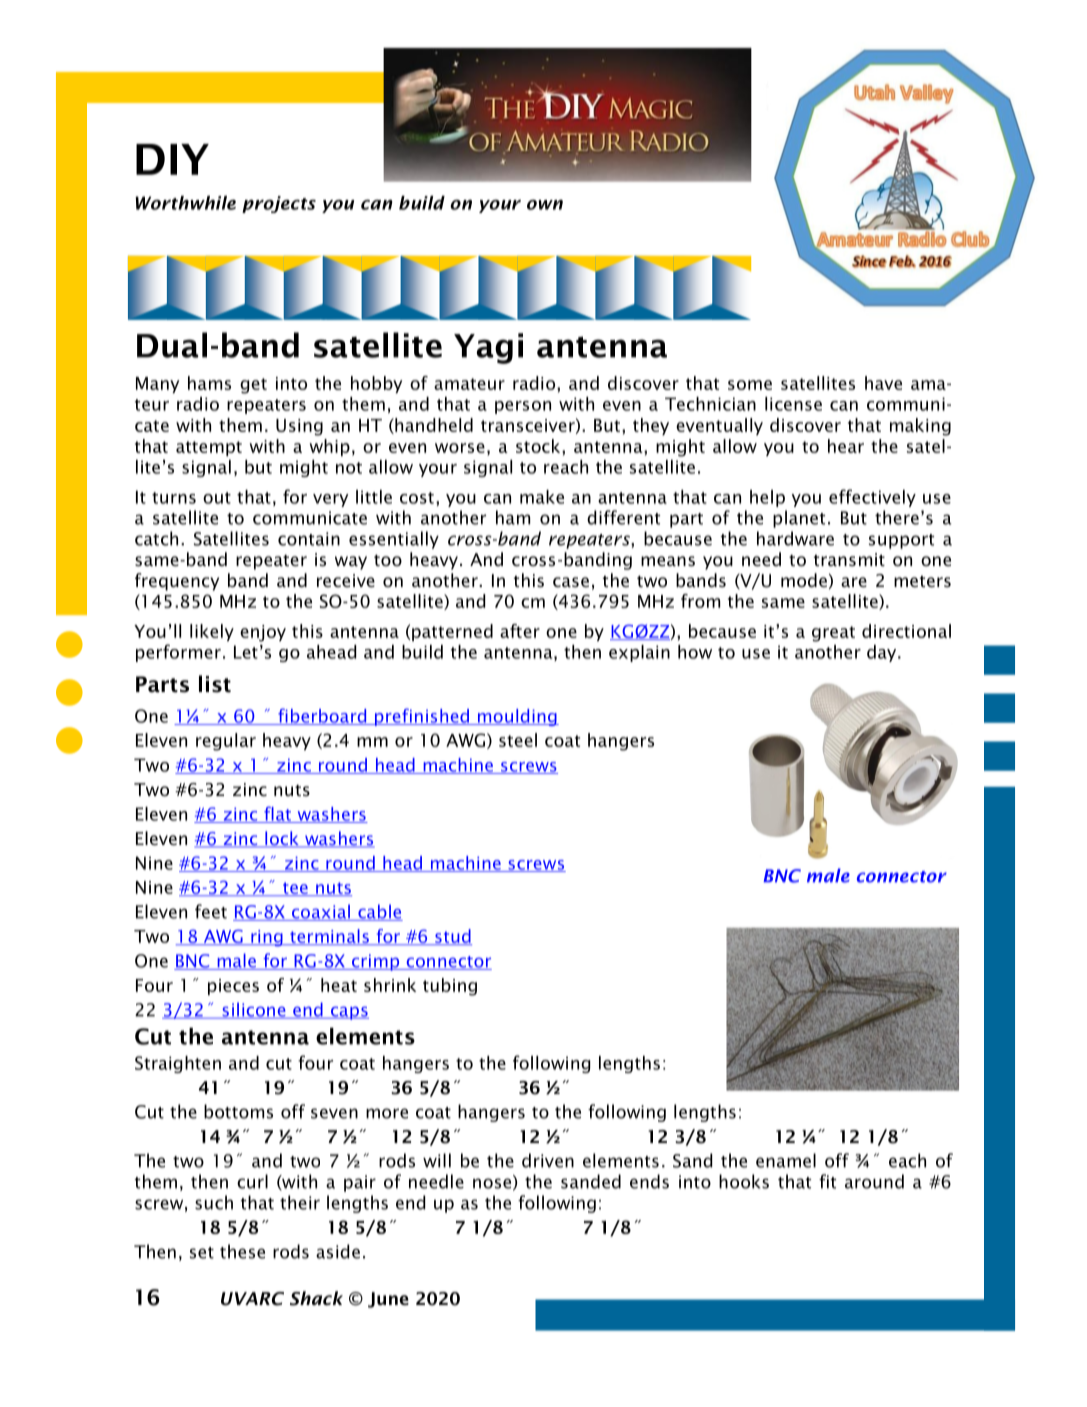  Describe the element at coordinates (883, 383) in the image. I see `have` at that location.
